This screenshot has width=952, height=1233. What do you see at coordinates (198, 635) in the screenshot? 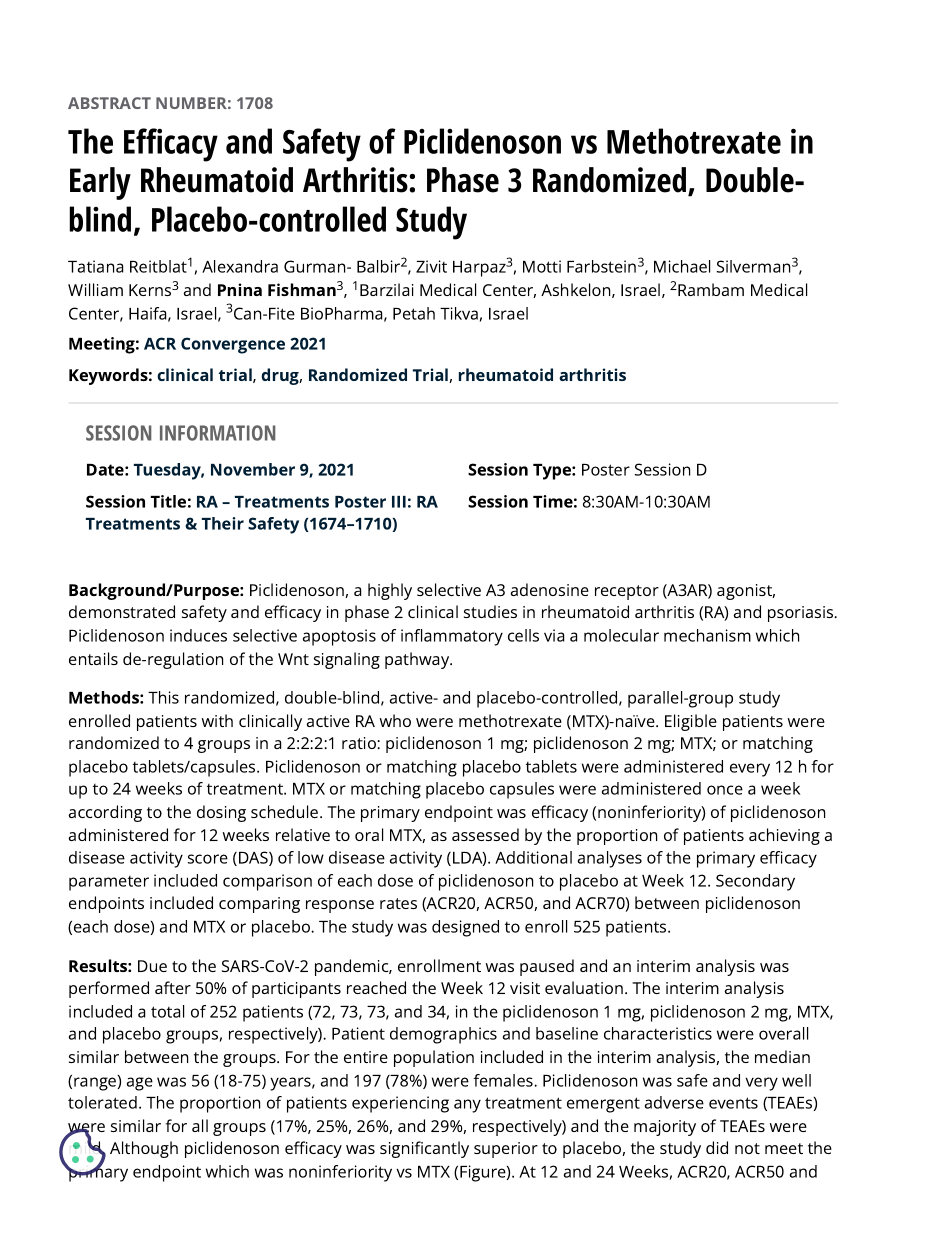
I see `induces` at bounding box center [198, 635].
